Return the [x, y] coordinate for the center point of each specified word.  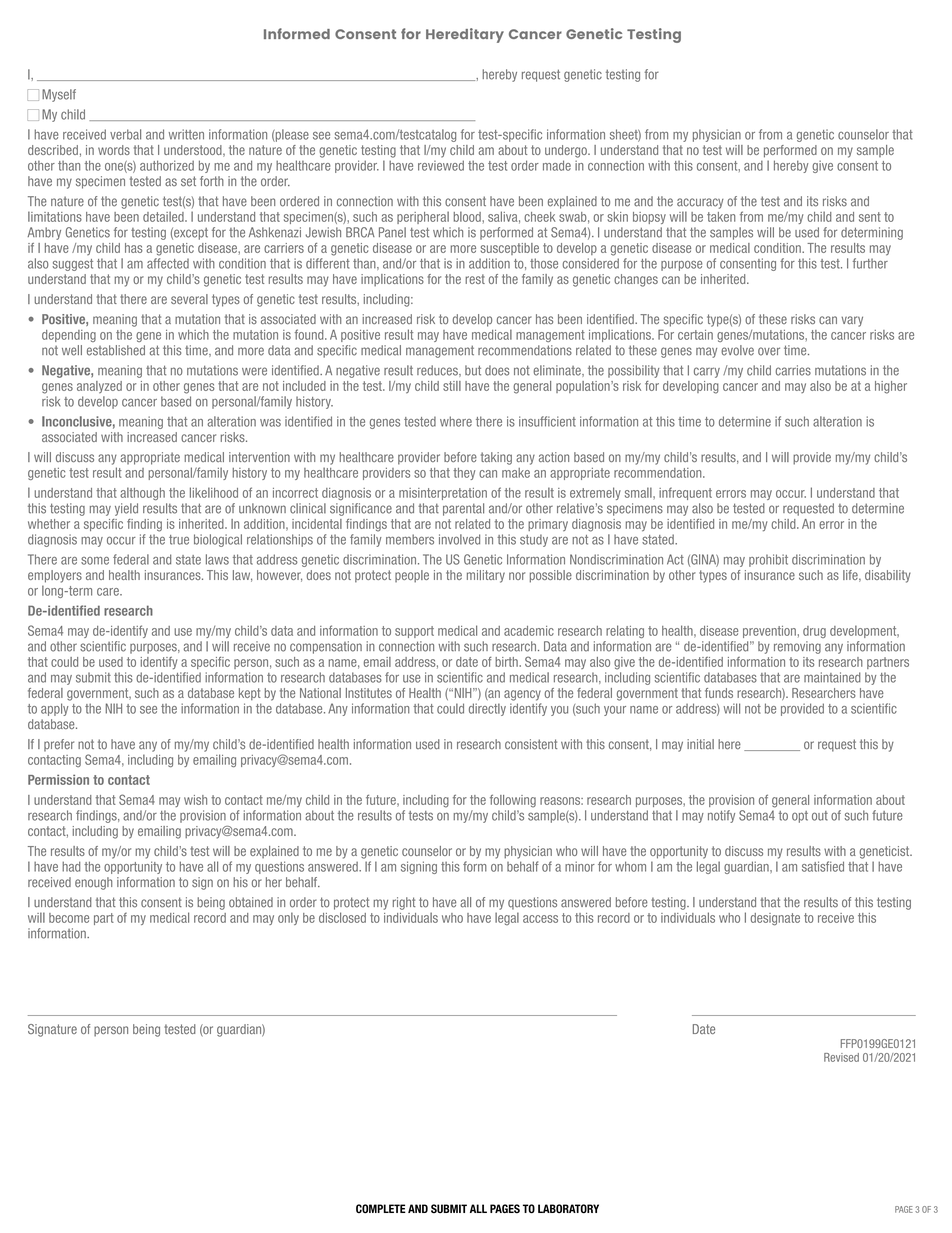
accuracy [700, 203]
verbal [125, 134]
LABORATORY [568, 1209]
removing [797, 647]
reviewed [441, 165]
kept [250, 694]
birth [507, 662]
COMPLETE [381, 1209]
